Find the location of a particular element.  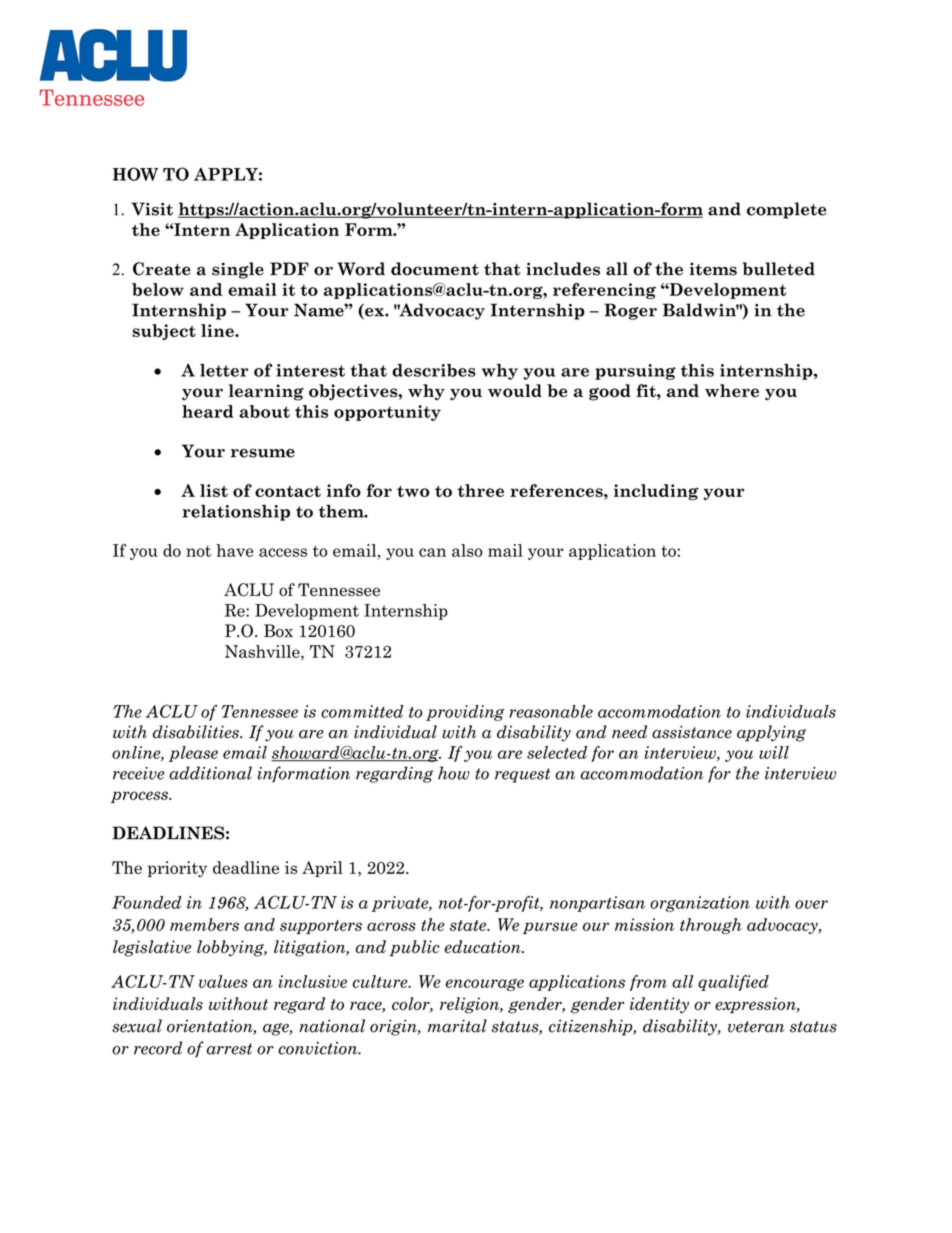

request is located at coordinates (522, 775).
